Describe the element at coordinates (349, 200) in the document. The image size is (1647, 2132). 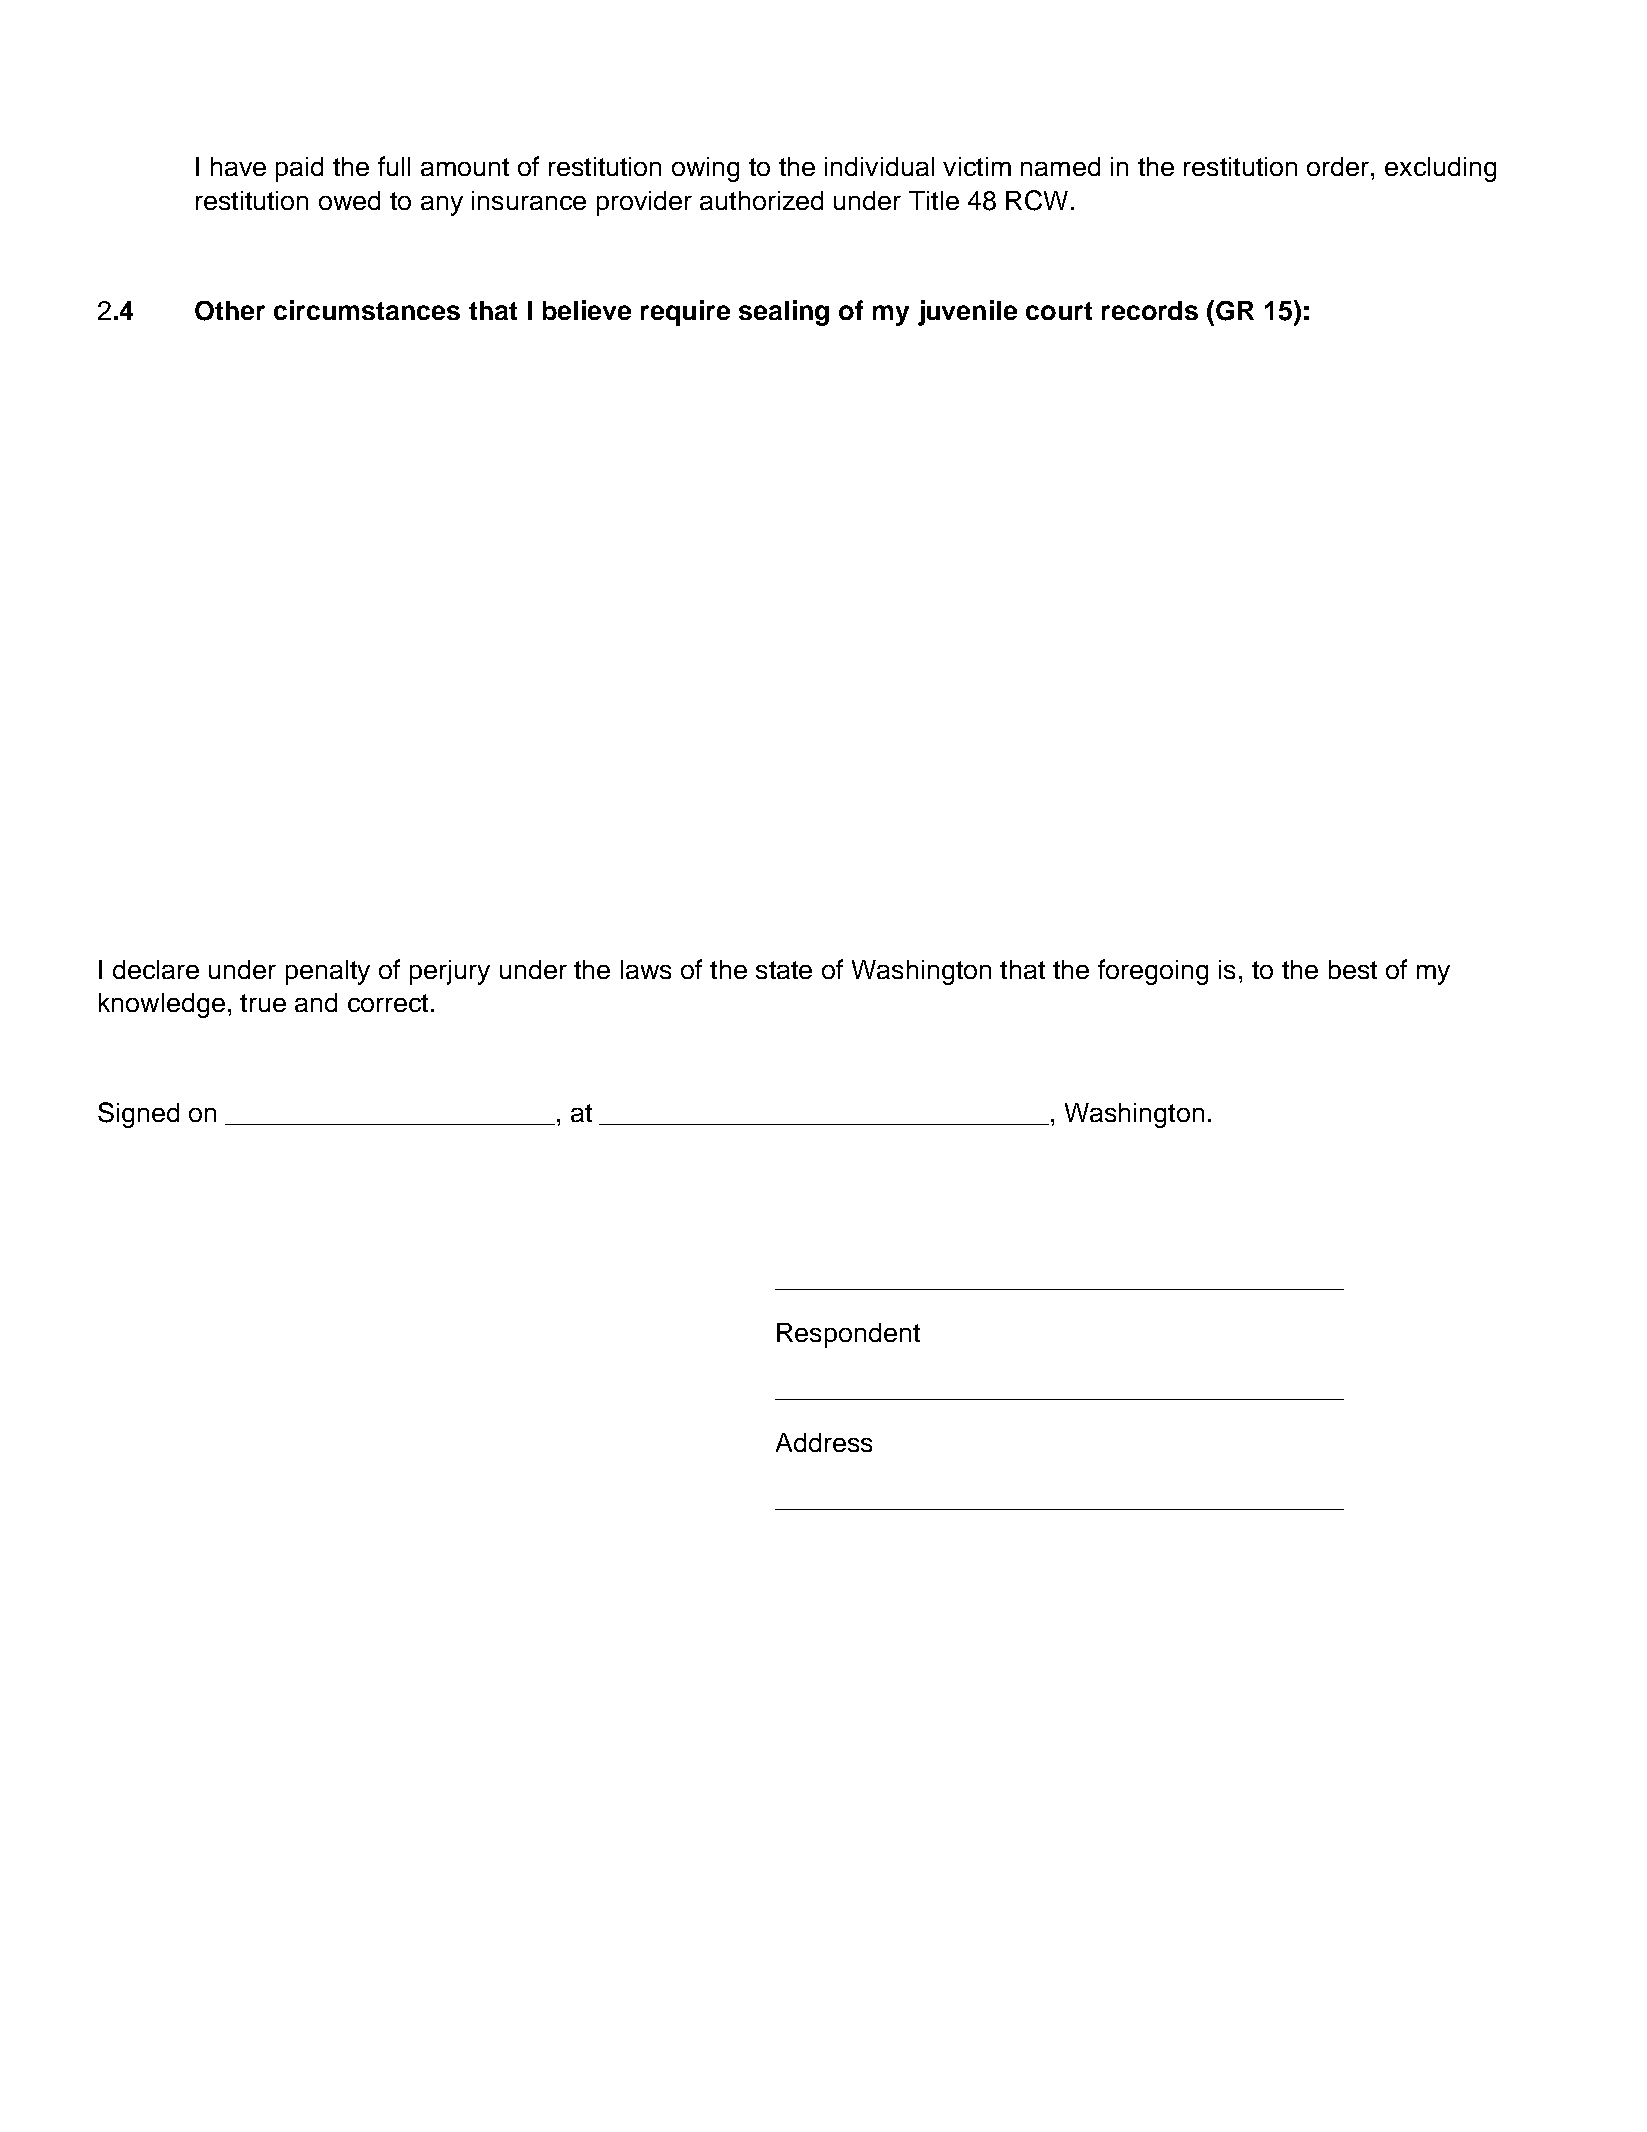
I see `owed` at that location.
